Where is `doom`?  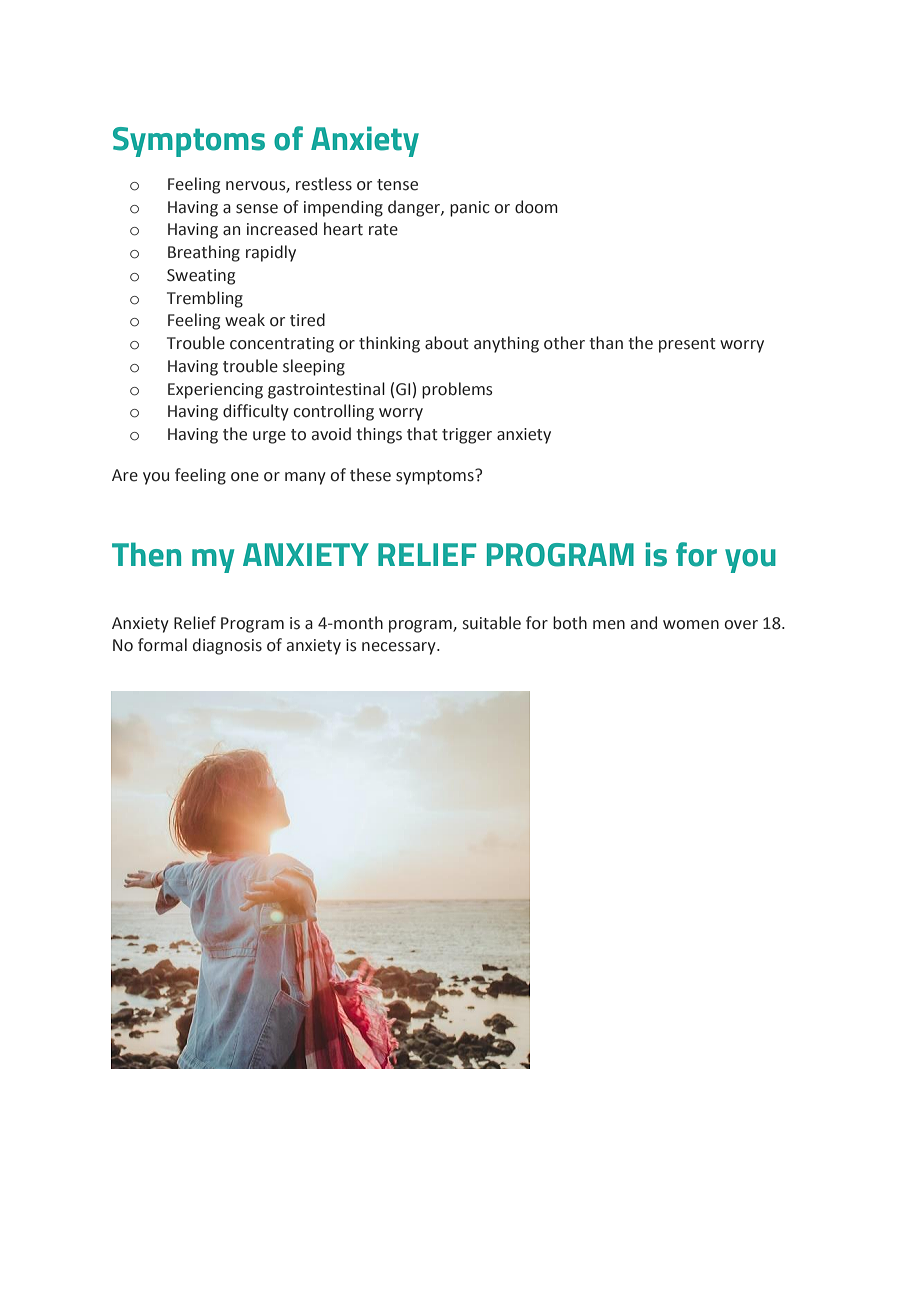 doom is located at coordinates (536, 207).
